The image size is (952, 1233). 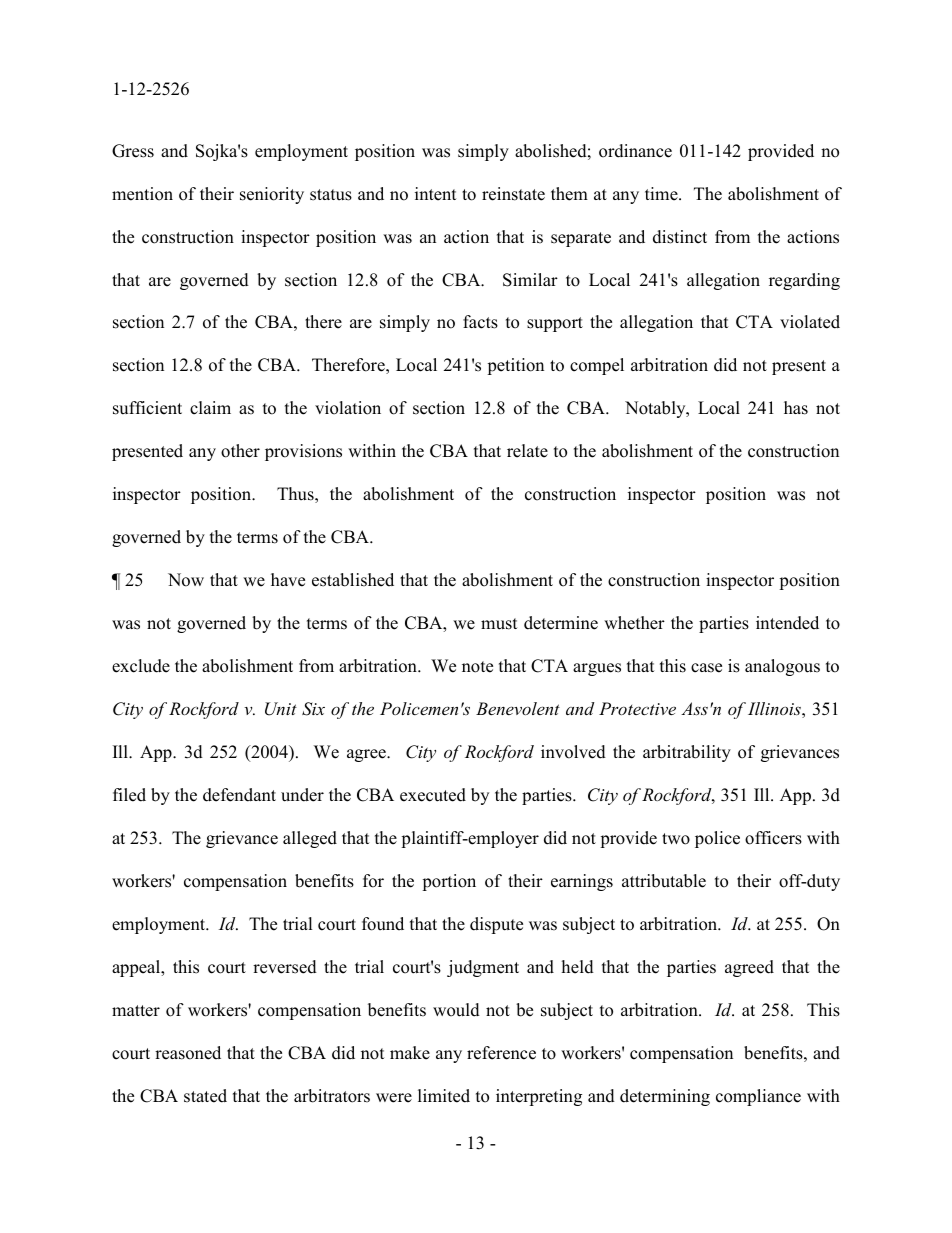 What do you see at coordinates (188, 1053) in the image?
I see `reasoned` at bounding box center [188, 1053].
